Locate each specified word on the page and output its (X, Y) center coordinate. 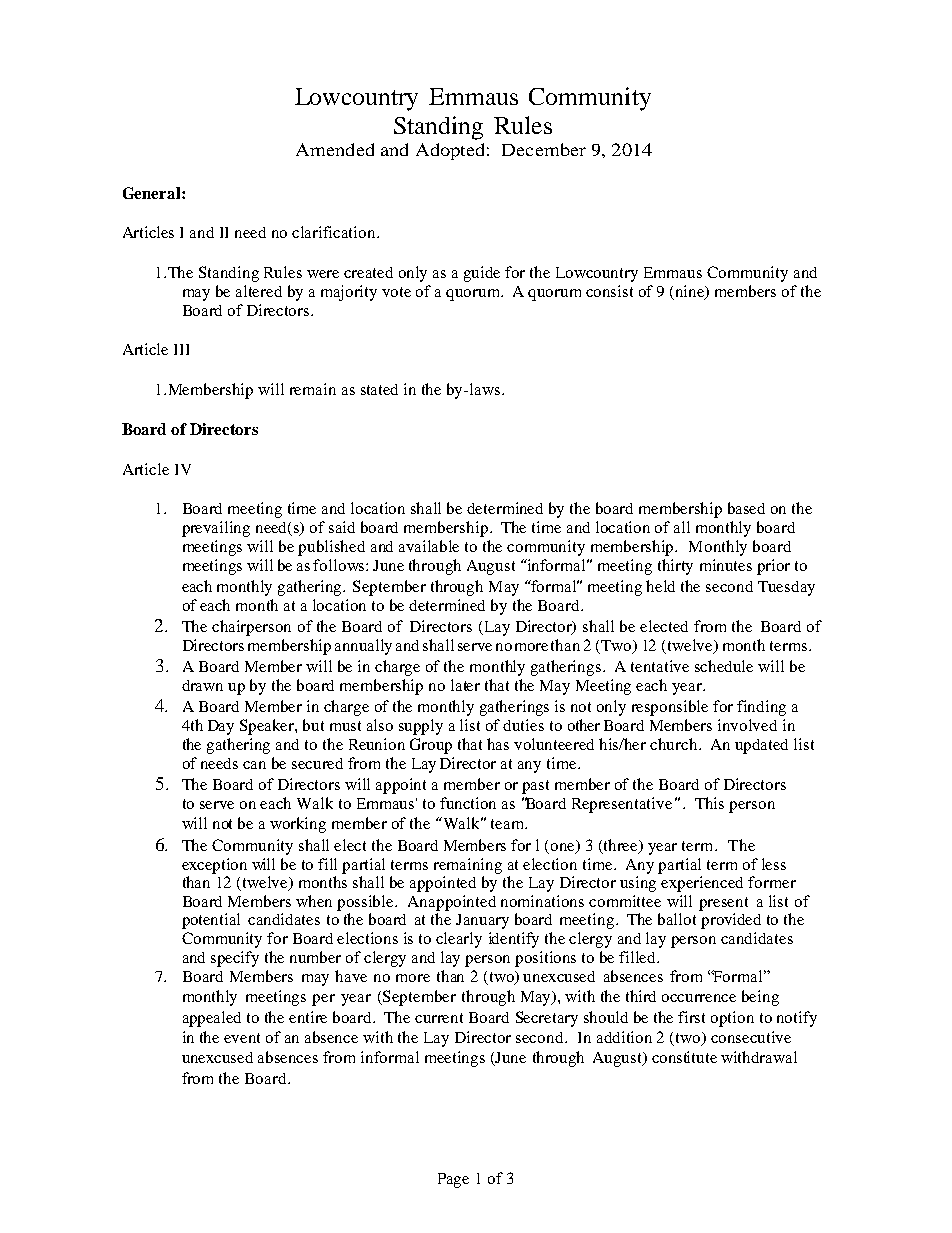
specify (235, 959)
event (242, 1038)
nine (691, 292)
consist (609, 291)
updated (761, 746)
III (181, 349)
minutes (726, 565)
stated (379, 389)
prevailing (216, 529)
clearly (459, 940)
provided (731, 921)
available (429, 546)
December (544, 149)
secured (317, 763)
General (153, 193)
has (498, 744)
